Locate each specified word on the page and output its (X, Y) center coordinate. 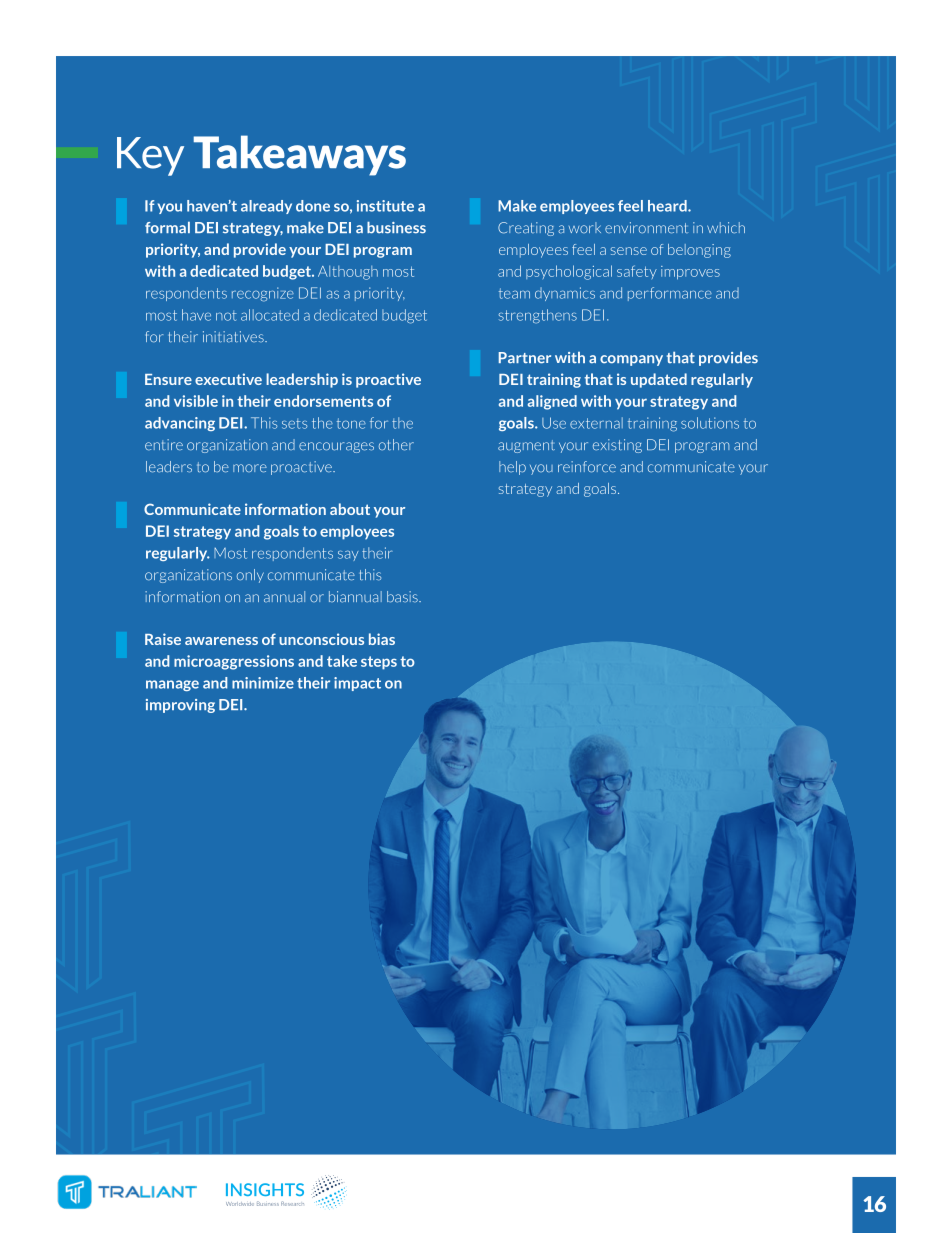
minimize (263, 683)
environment (646, 228)
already (266, 207)
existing (617, 446)
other (396, 445)
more (250, 468)
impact (357, 684)
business (396, 228)
